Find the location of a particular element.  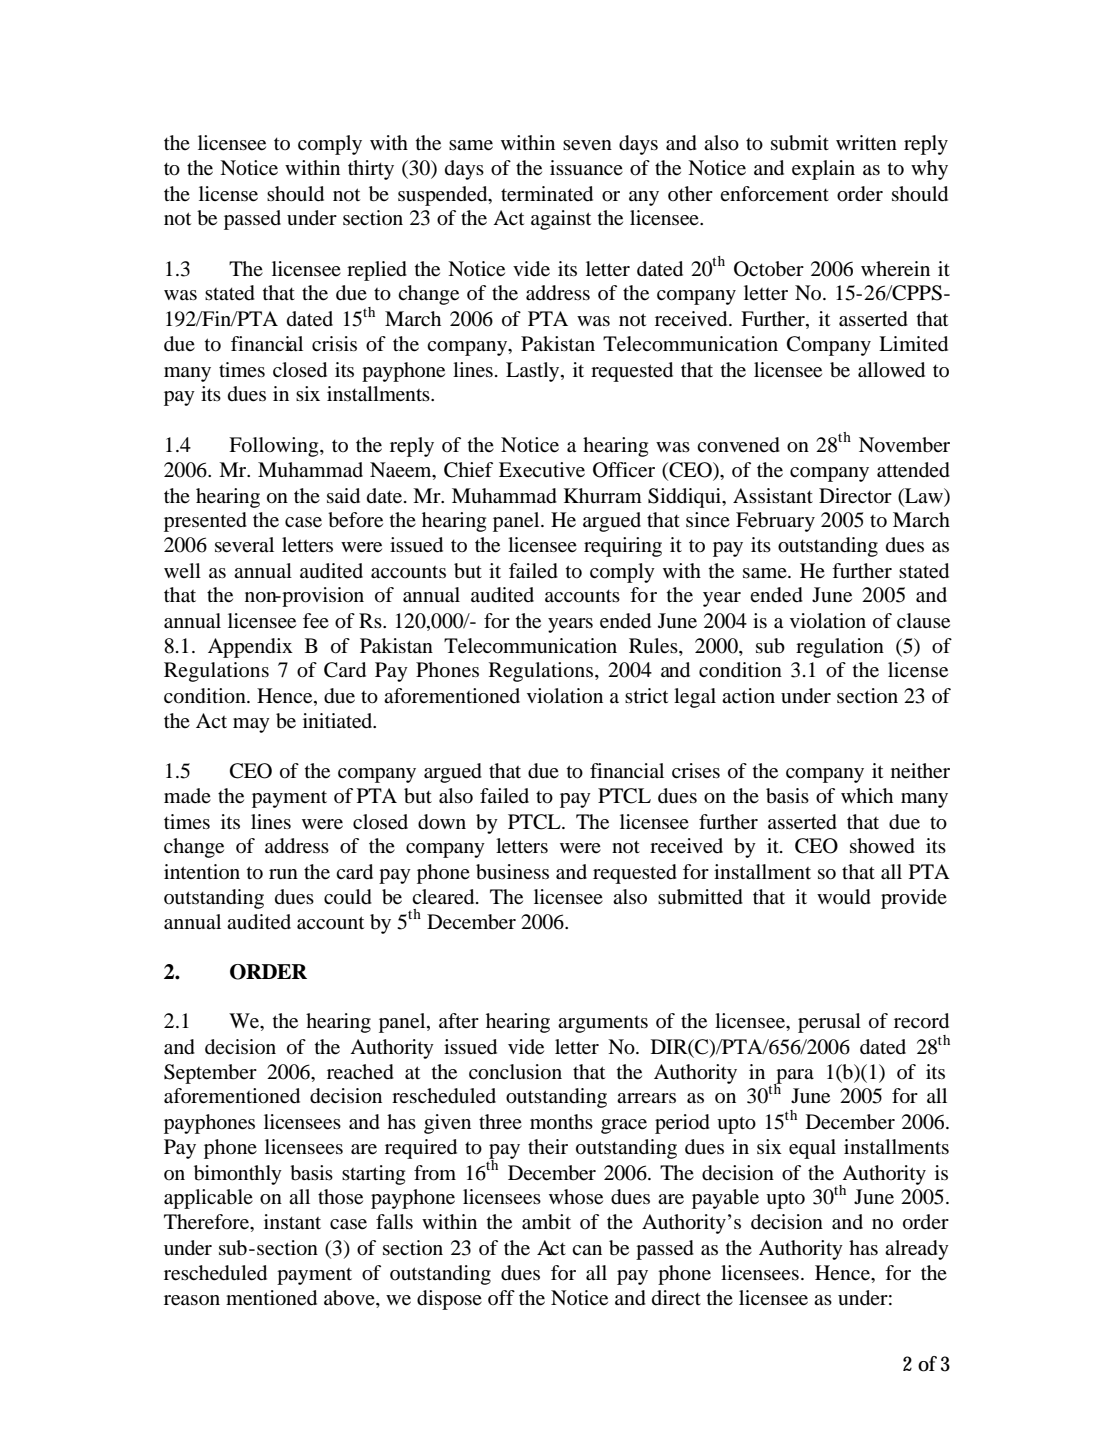

thirty is located at coordinates (371, 170).
